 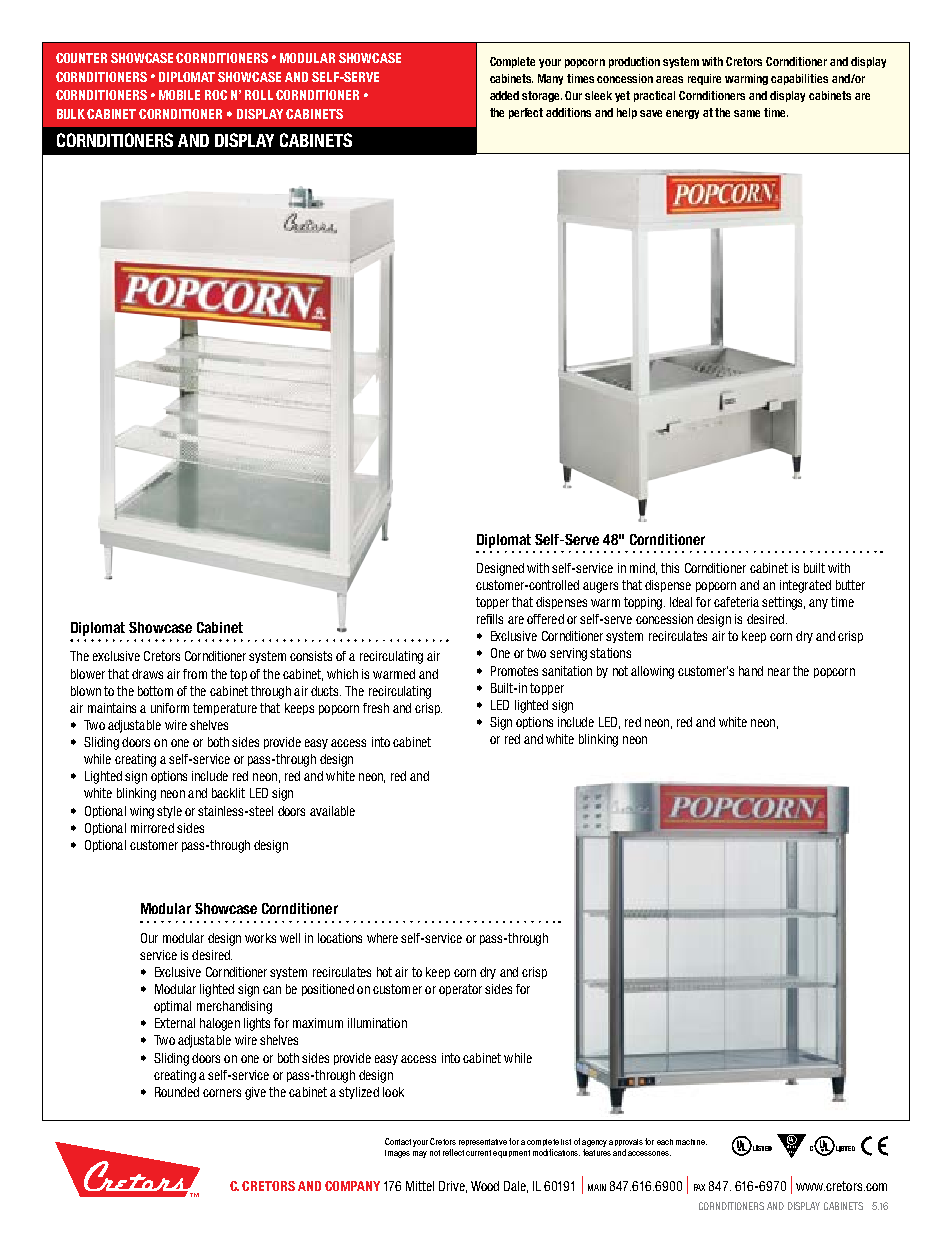 I want to click on require, so click(x=704, y=79).
